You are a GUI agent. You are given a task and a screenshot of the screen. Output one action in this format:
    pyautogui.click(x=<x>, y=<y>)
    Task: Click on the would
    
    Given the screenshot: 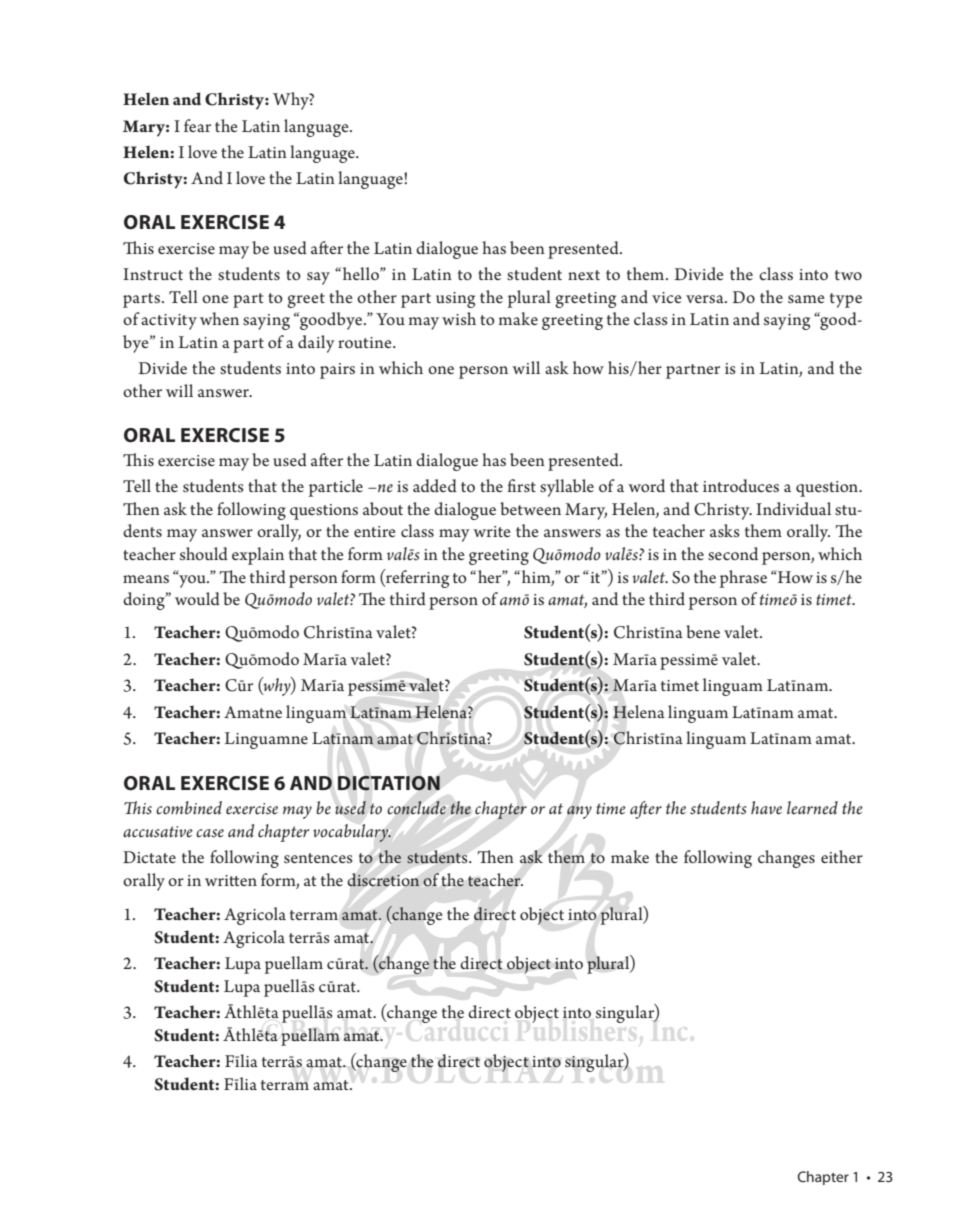 What is the action you would take?
    pyautogui.click(x=197, y=598)
